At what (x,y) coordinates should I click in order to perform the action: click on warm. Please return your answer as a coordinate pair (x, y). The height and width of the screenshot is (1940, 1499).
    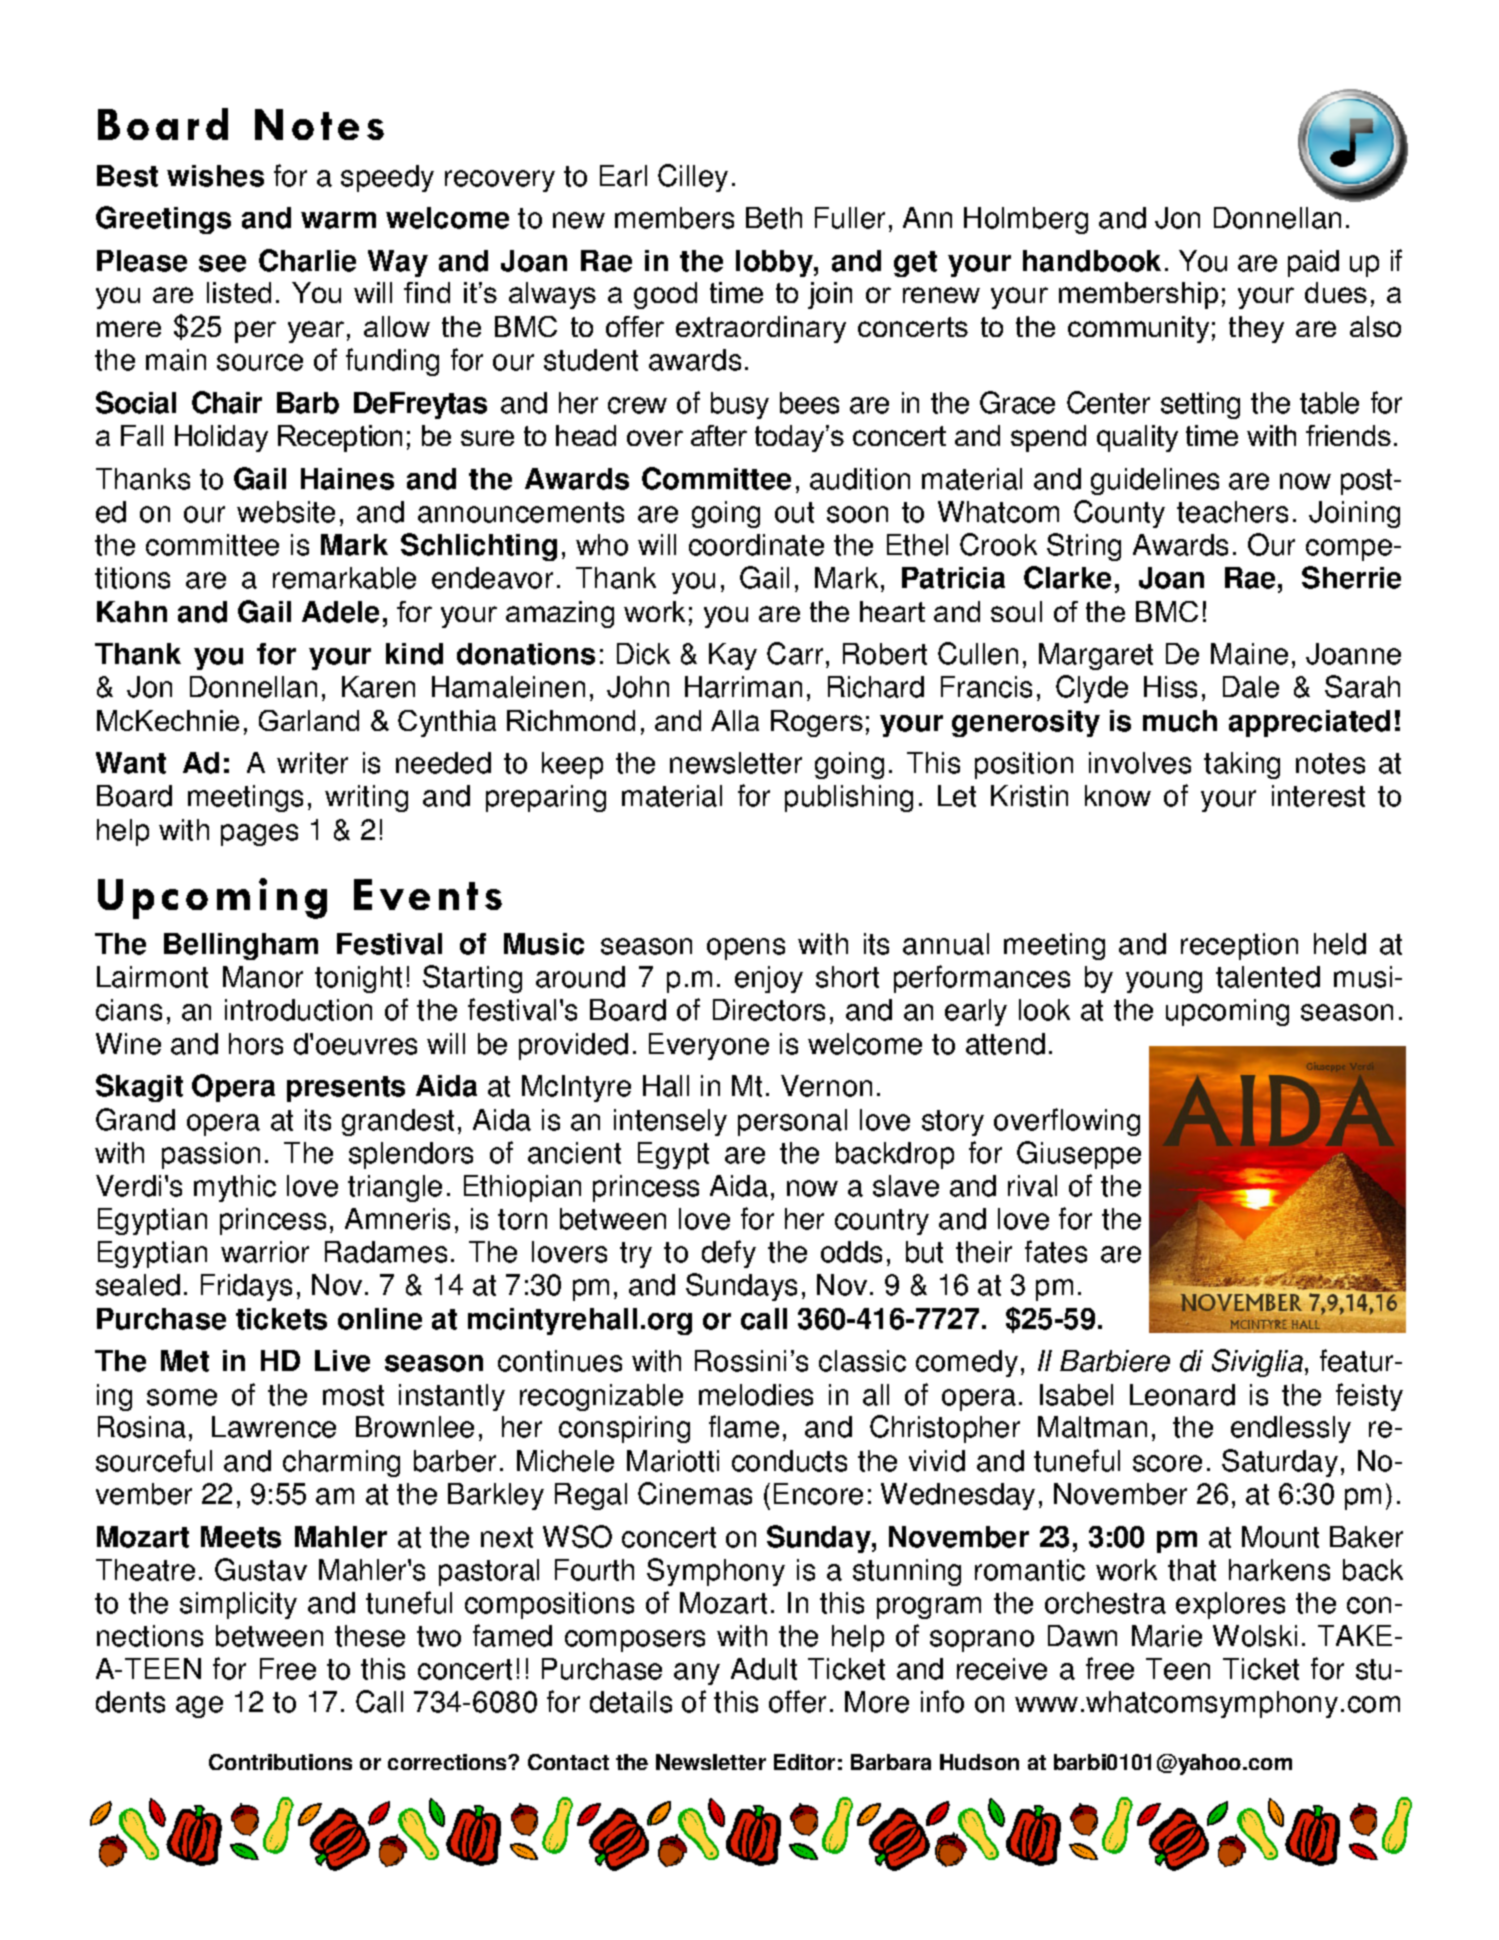
    Looking at the image, I should click on (338, 220).
